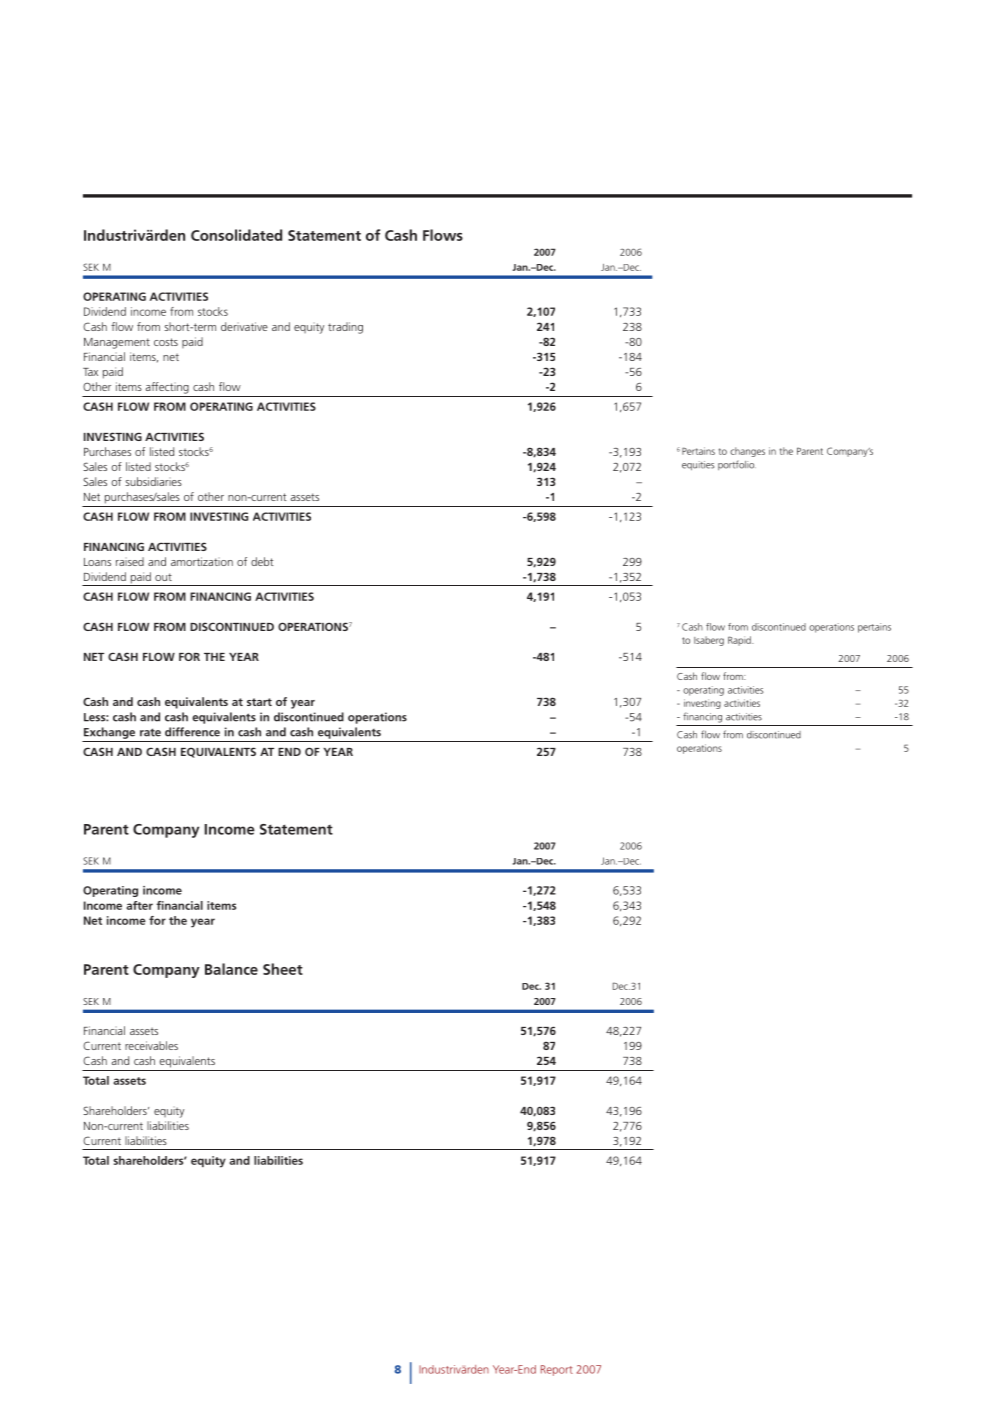 Image resolution: width=995 pixels, height=1407 pixels. I want to click on Report, so click(557, 1370).
